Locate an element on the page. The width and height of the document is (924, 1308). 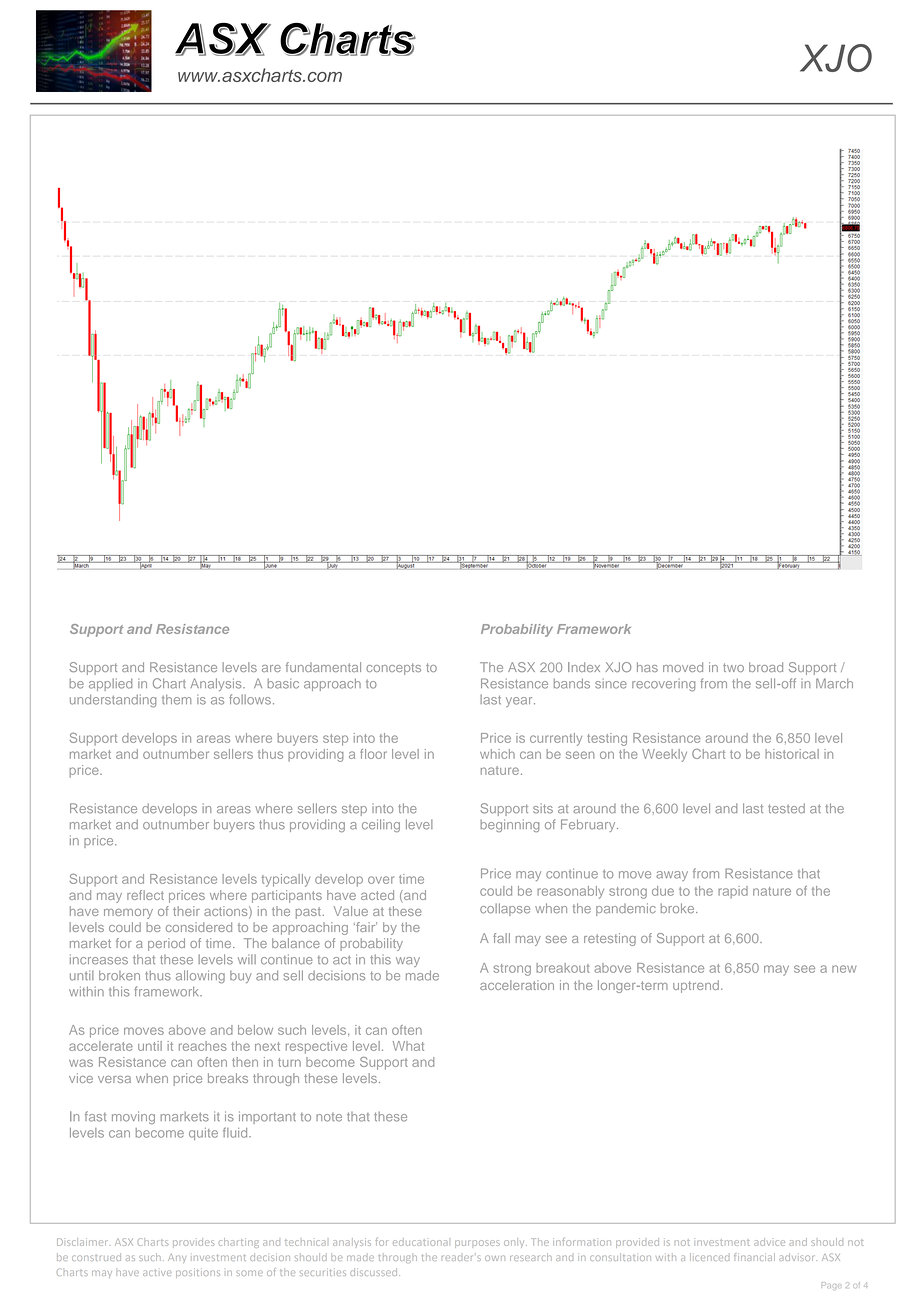
What is located at coordinates (408, 1046).
